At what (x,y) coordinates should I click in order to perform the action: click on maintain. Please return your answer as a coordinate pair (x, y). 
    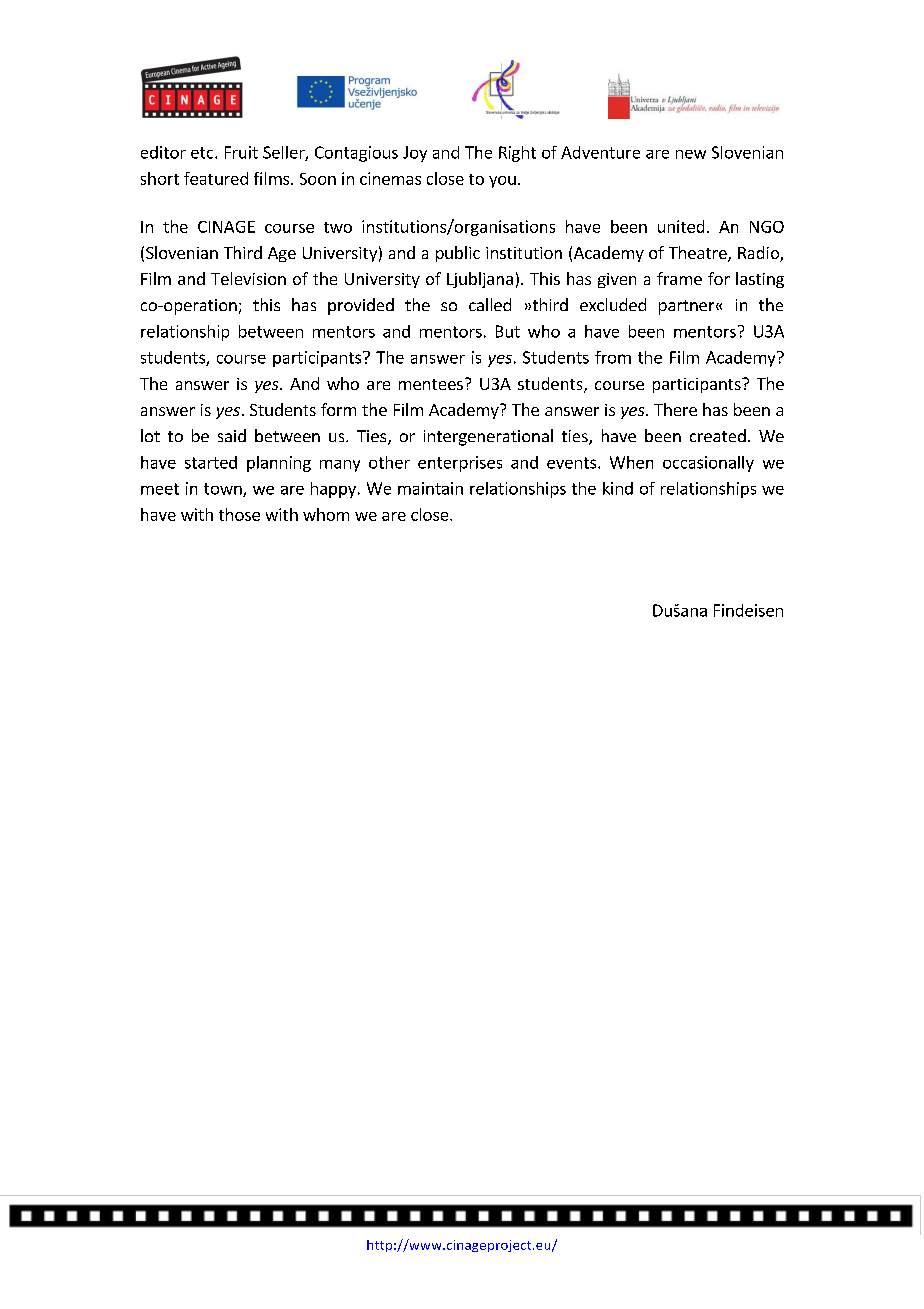
    Looking at the image, I should click on (430, 488).
